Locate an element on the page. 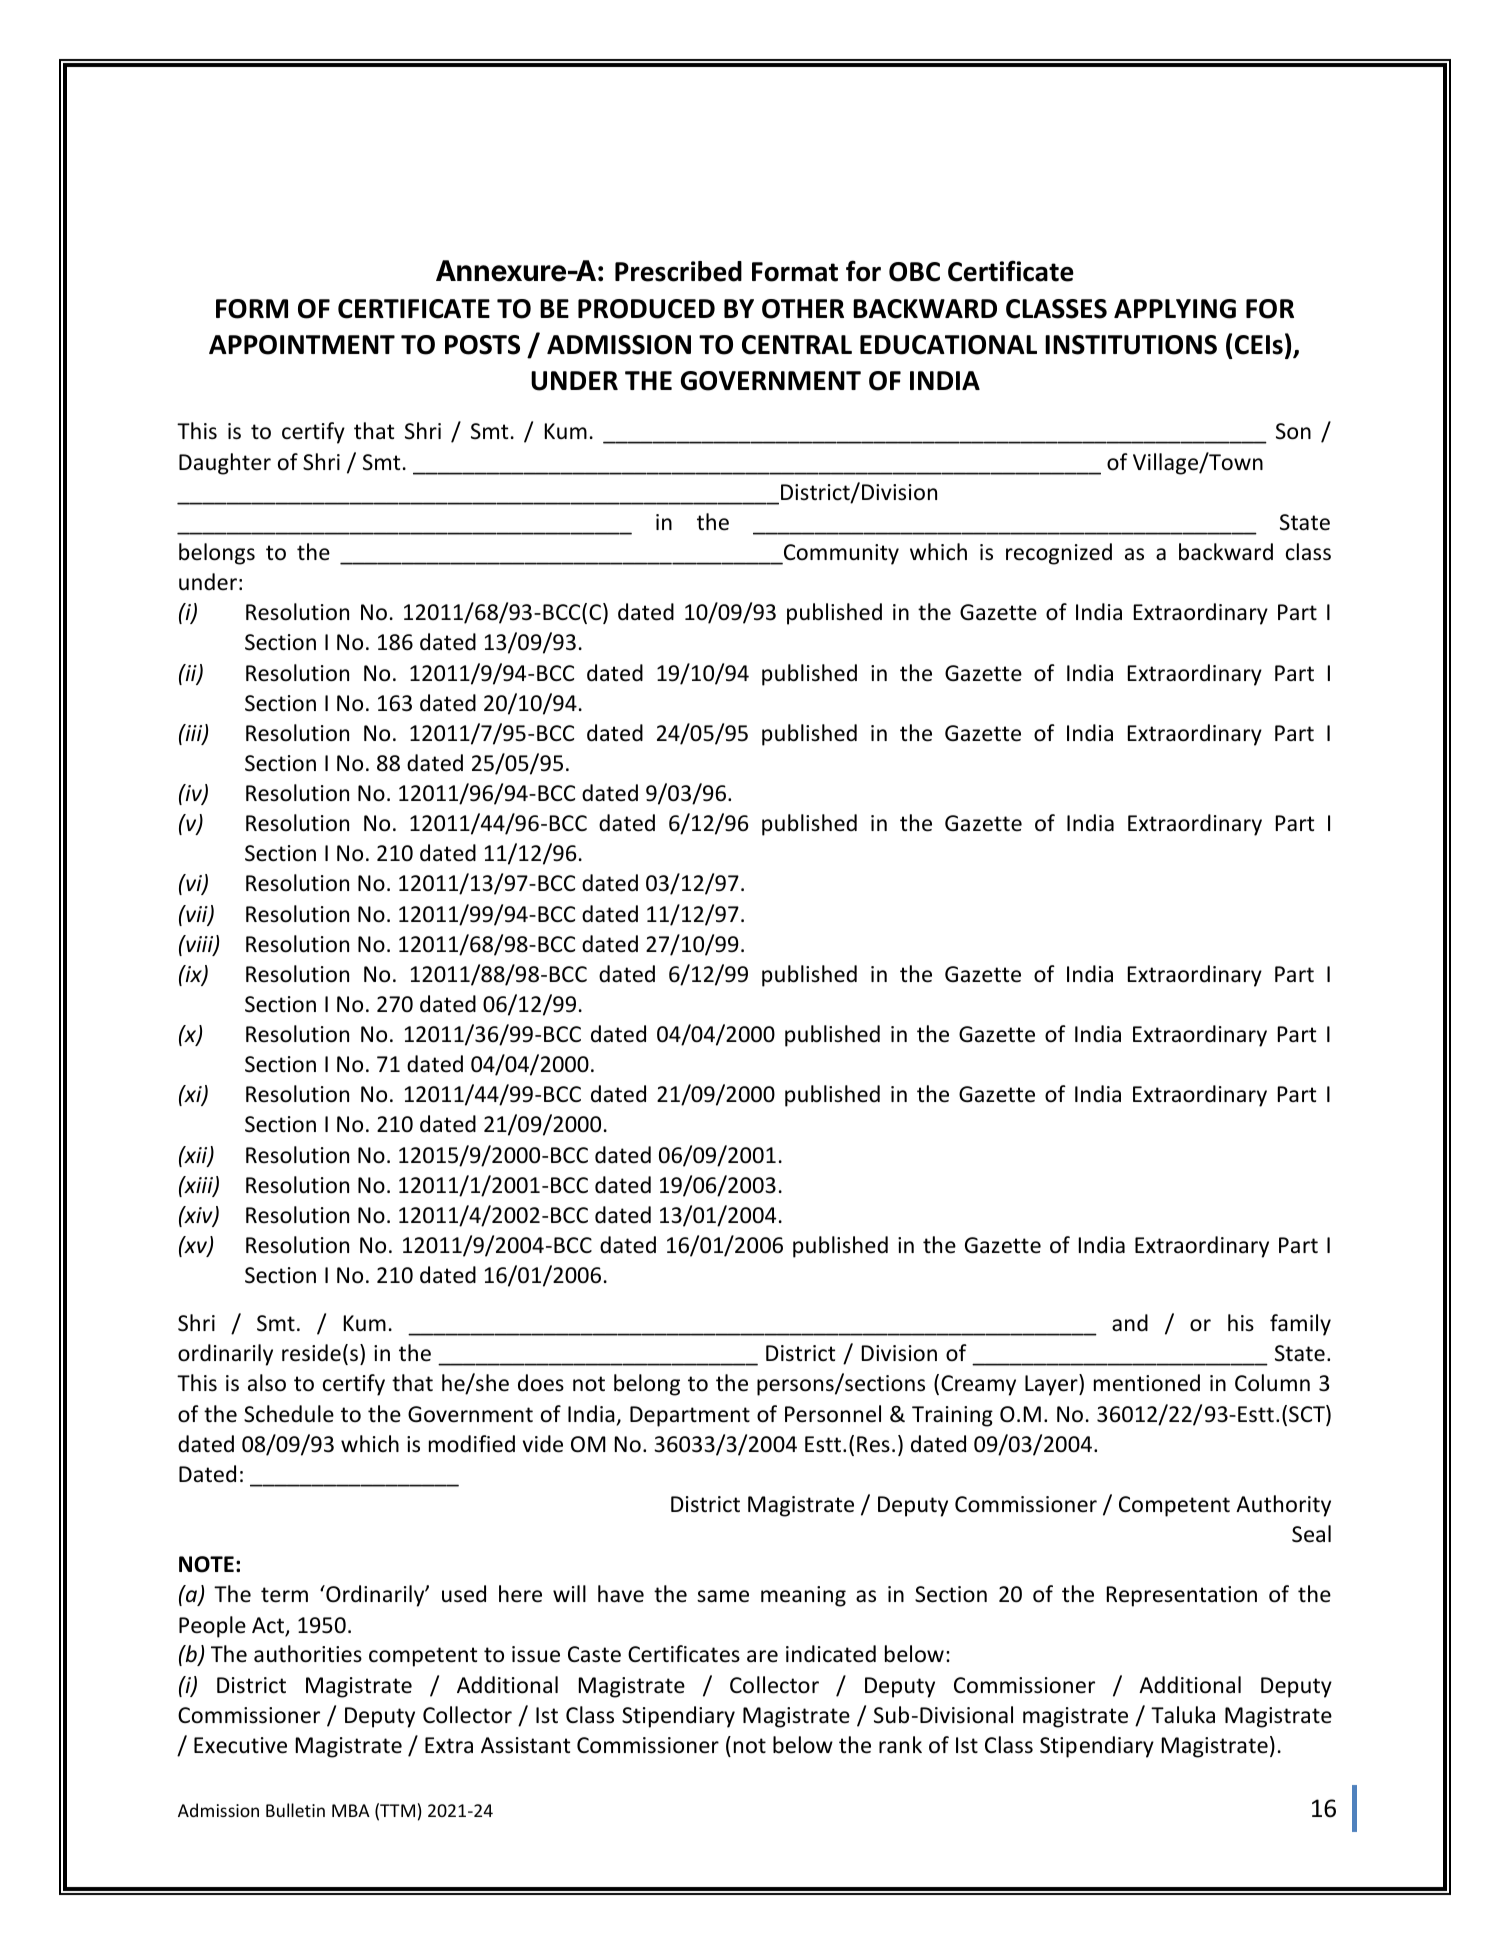  does is located at coordinates (541, 1383).
